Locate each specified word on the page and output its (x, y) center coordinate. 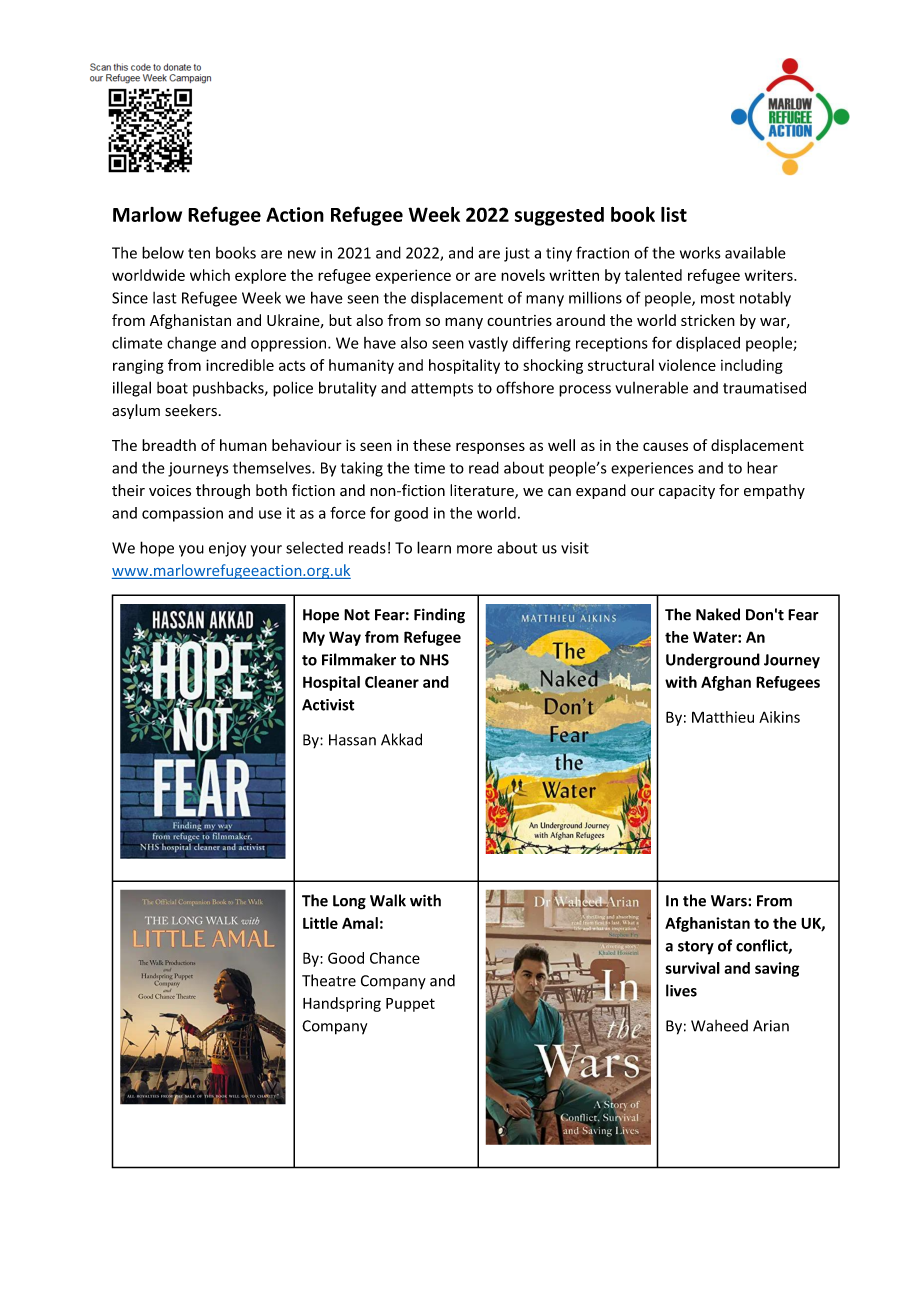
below (163, 252)
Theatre (329, 980)
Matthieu (723, 717)
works (700, 252)
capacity (687, 492)
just (517, 254)
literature (483, 491)
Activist (328, 705)
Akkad (401, 739)
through (223, 491)
